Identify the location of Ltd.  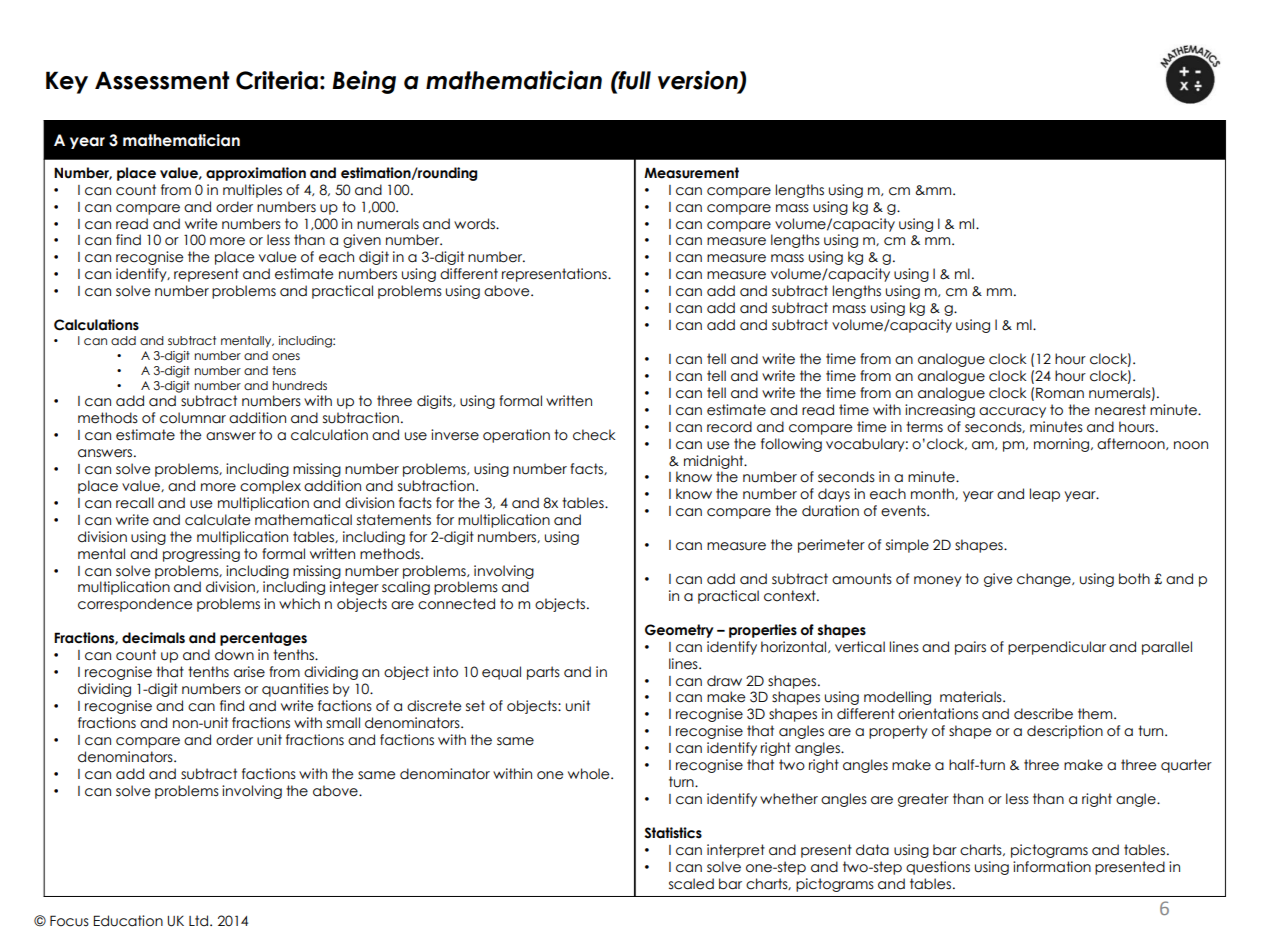
(200, 920).
